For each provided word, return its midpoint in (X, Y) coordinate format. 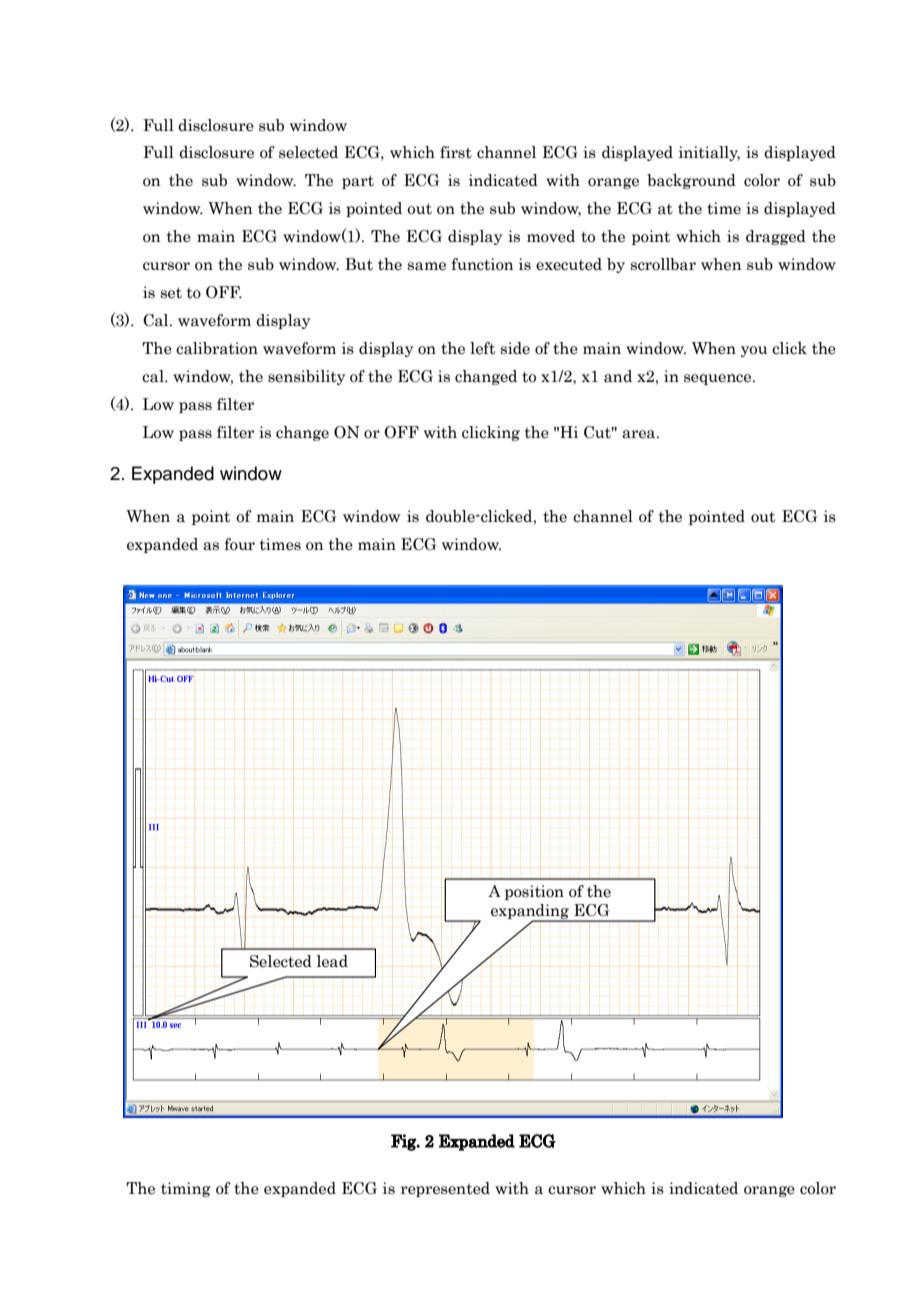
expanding (531, 913)
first (456, 152)
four (240, 544)
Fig (404, 1142)
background (691, 181)
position (534, 892)
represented (445, 1189)
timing (186, 1189)
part (358, 182)
